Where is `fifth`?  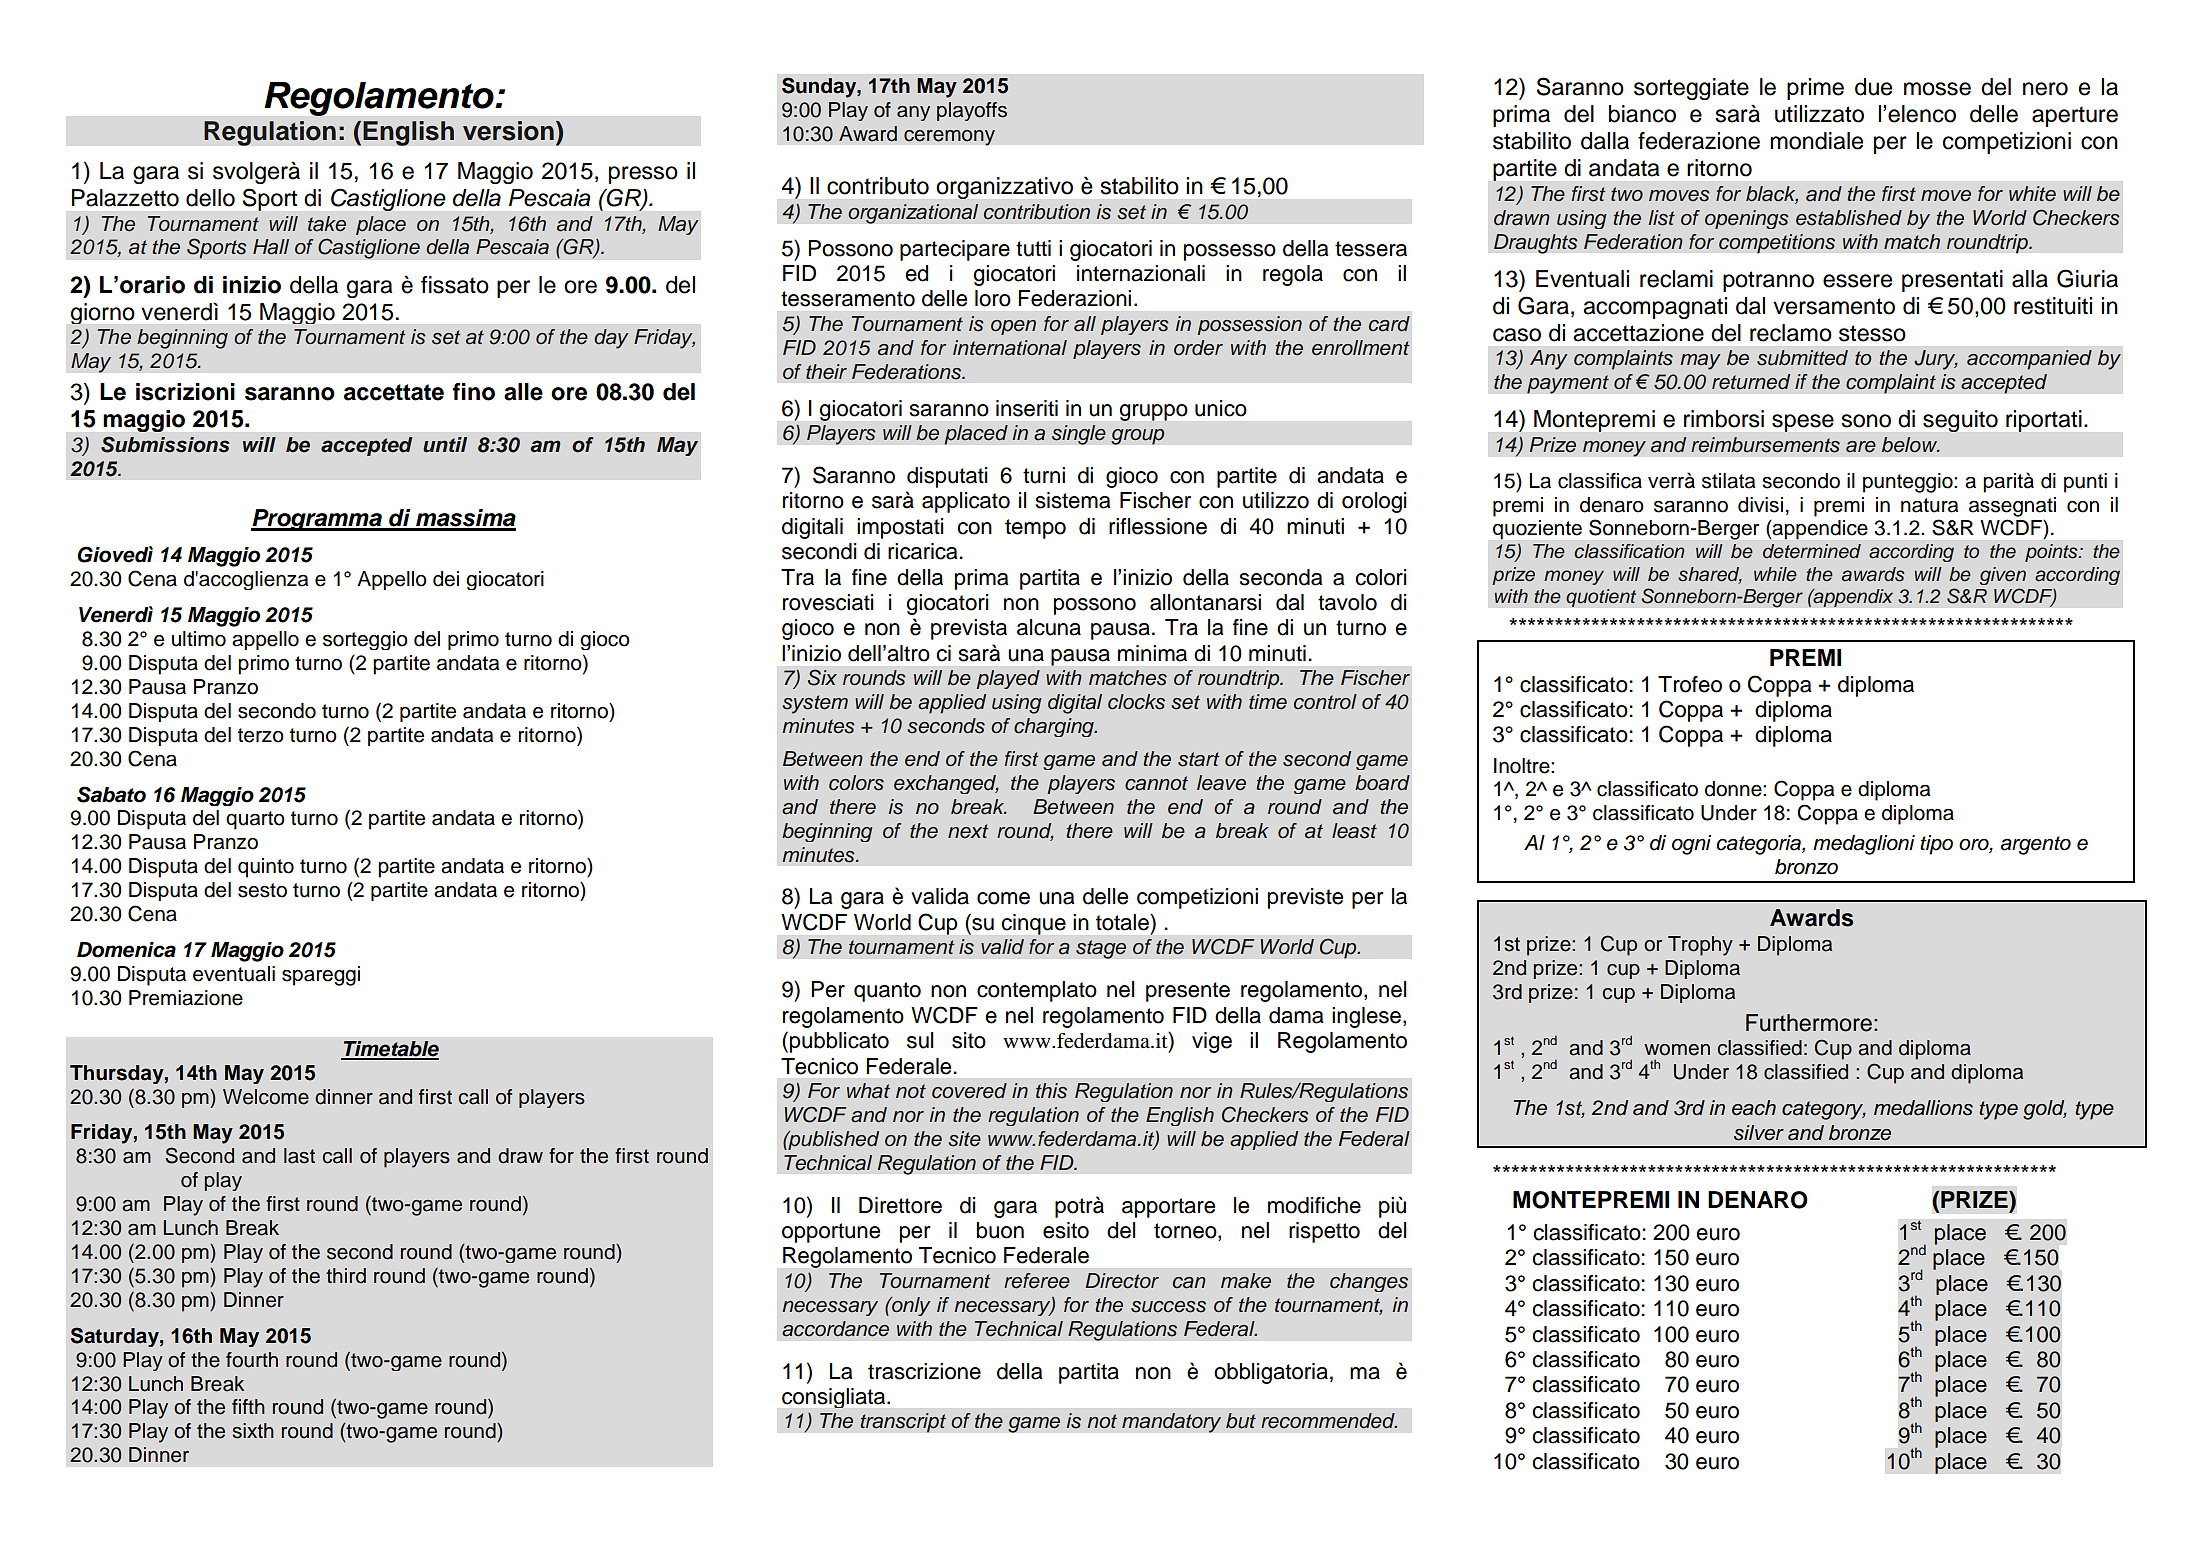 fifth is located at coordinates (248, 1406).
